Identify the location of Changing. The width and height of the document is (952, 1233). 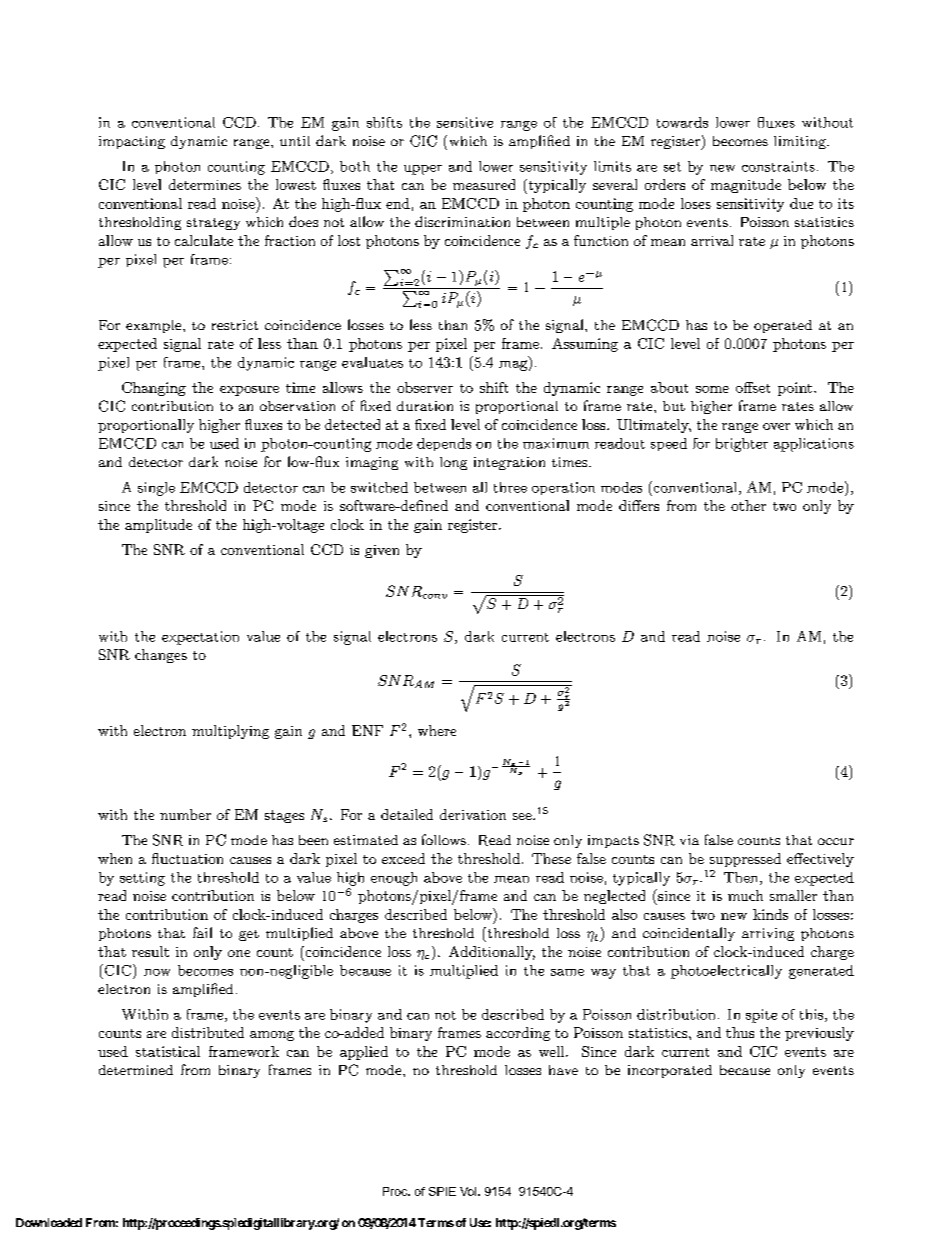
(154, 389).
